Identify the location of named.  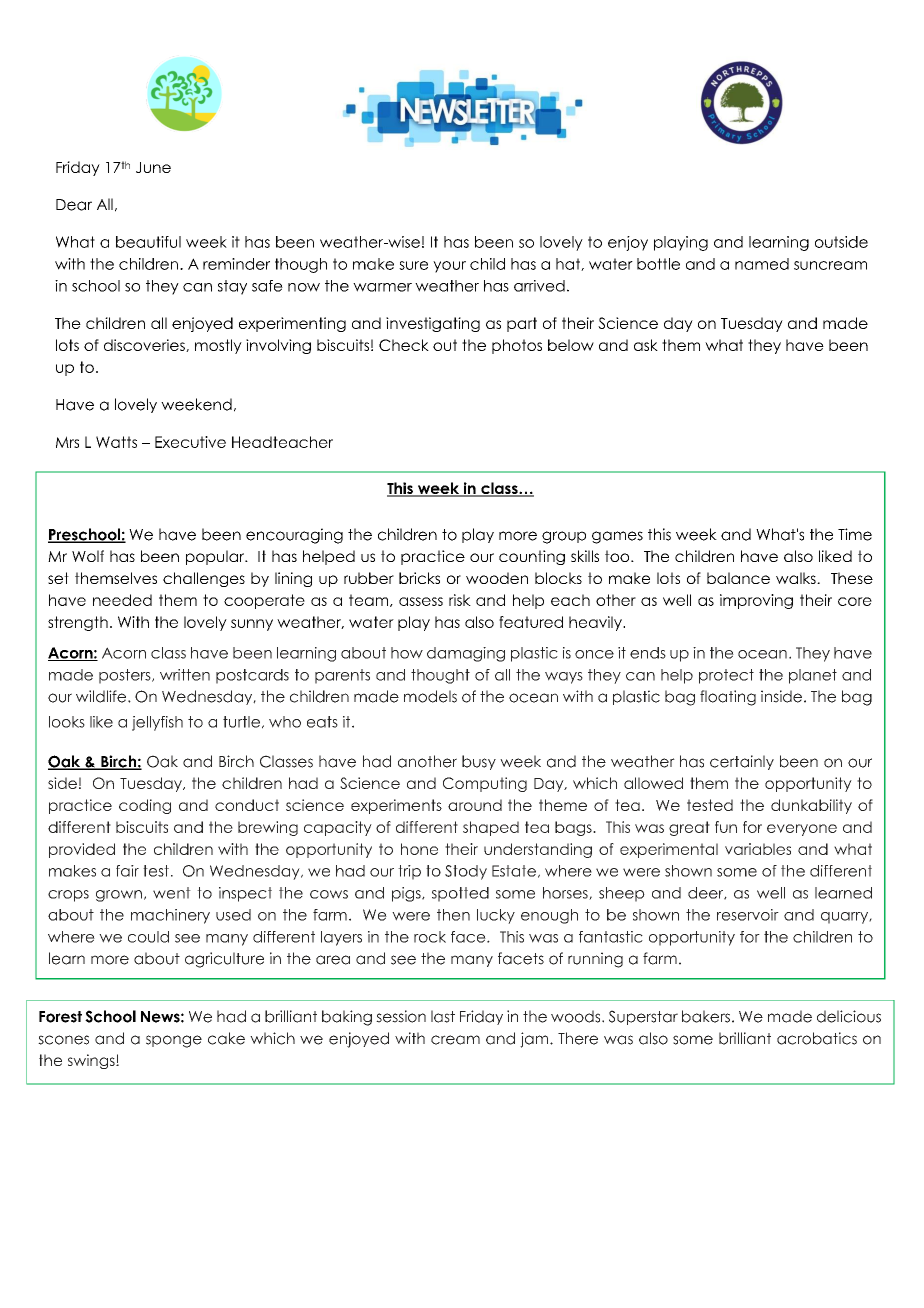
(762, 264).
